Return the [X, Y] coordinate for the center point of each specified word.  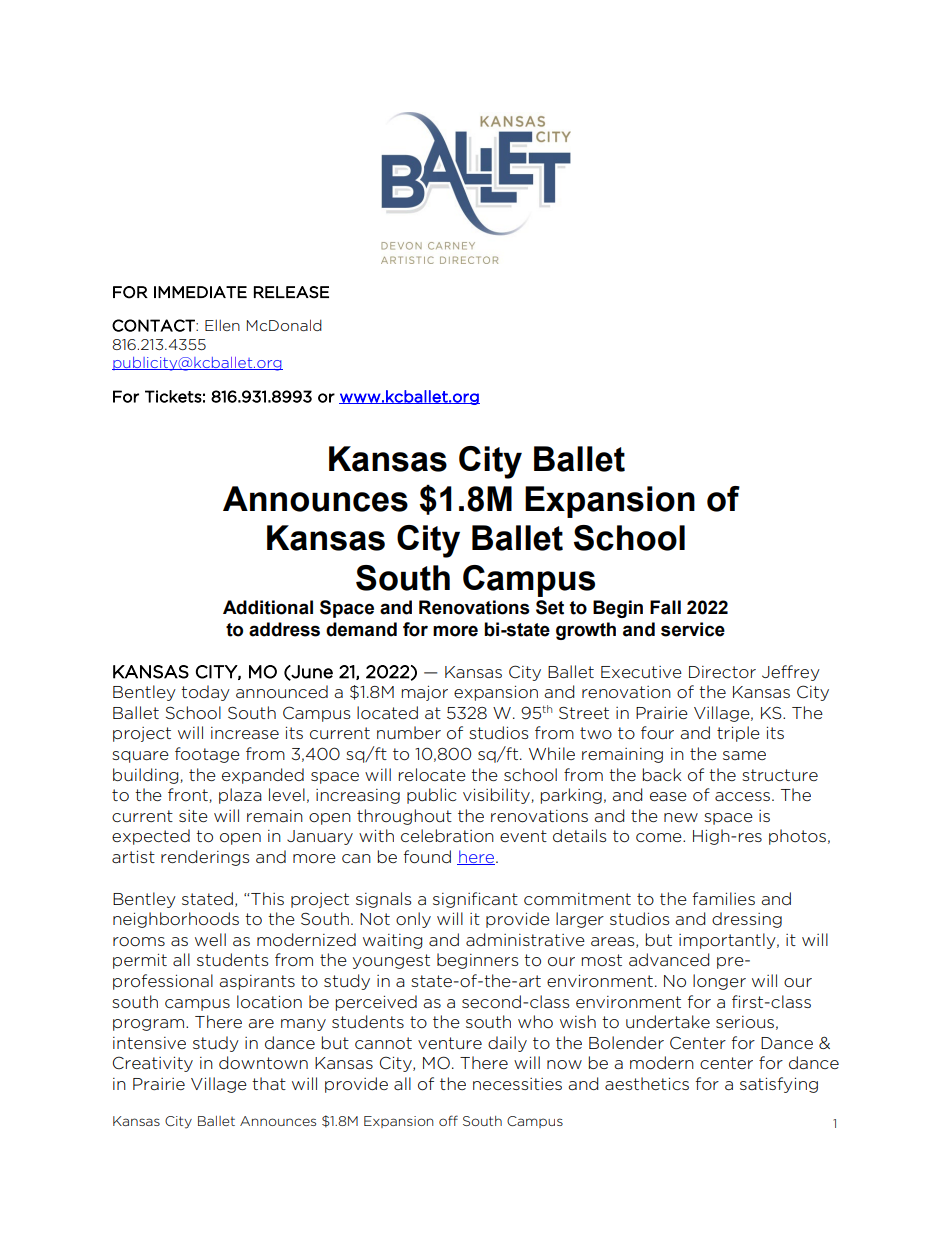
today [205, 693]
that [269, 1083]
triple [738, 734]
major [425, 693]
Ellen [222, 325]
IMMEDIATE [200, 292]
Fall [665, 607]
